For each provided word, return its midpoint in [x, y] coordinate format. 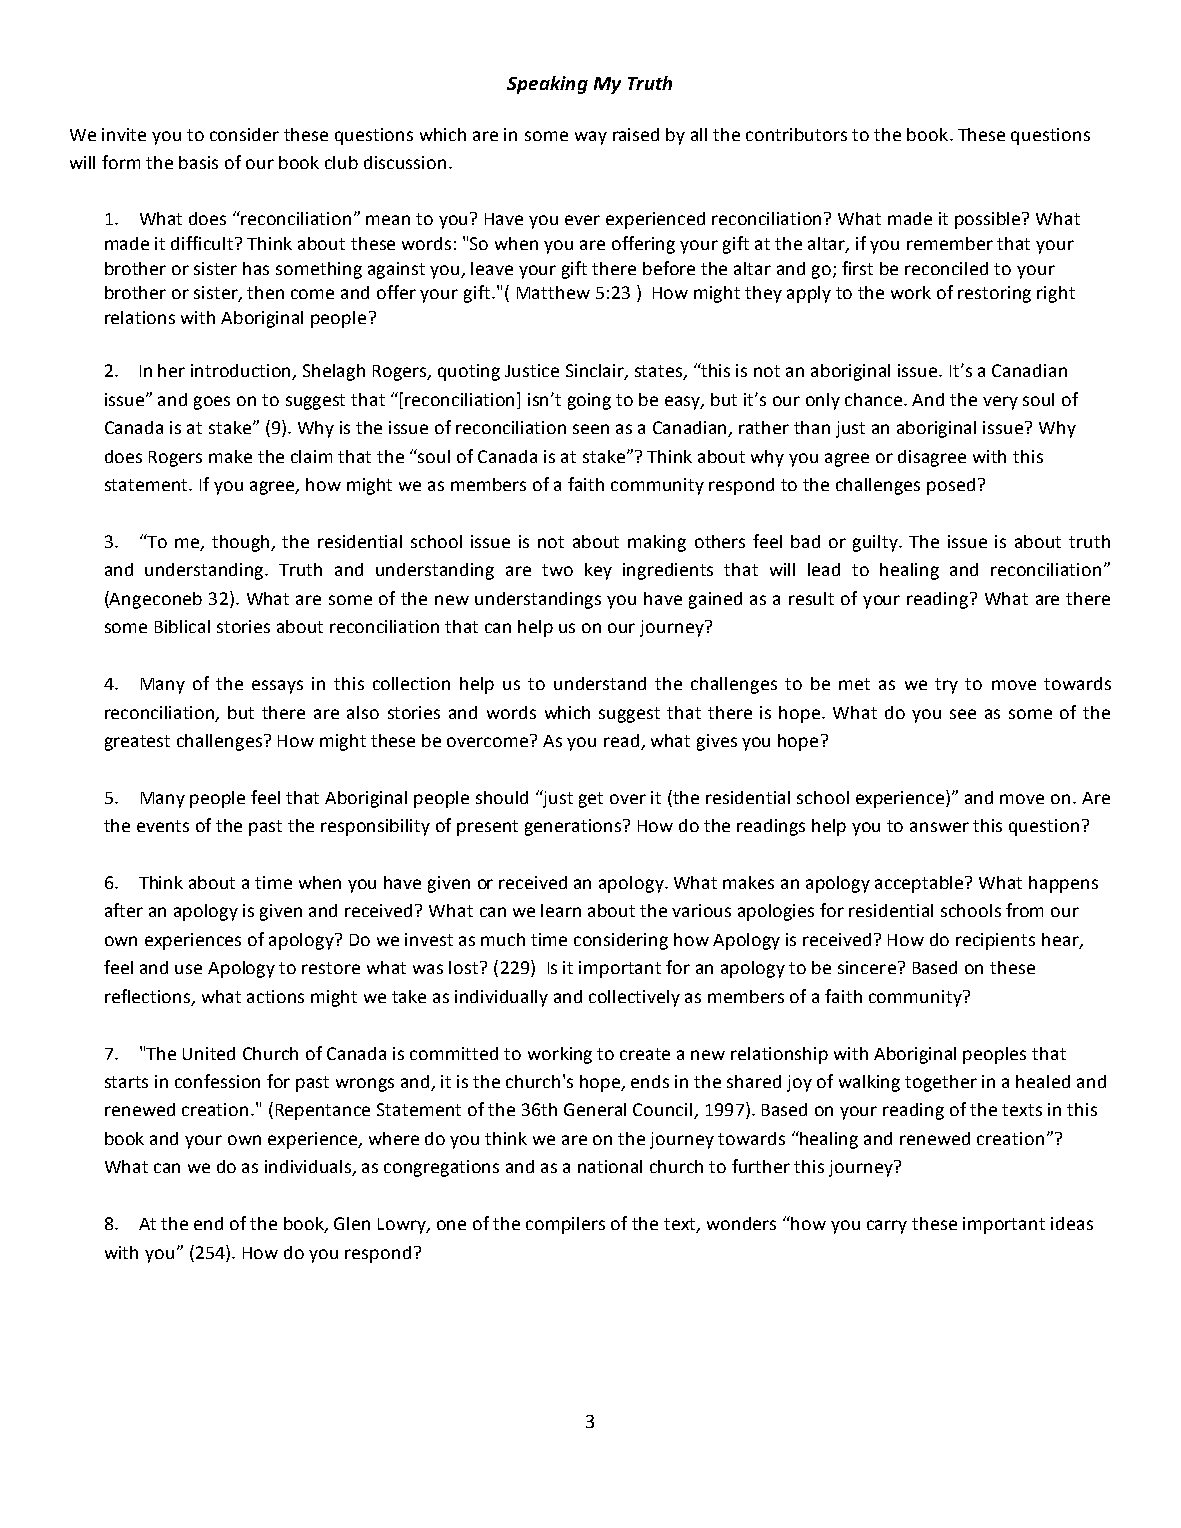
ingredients [668, 571]
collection [411, 683]
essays [277, 687]
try [946, 686]
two [557, 570]
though [242, 543]
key [598, 571]
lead [824, 569]
